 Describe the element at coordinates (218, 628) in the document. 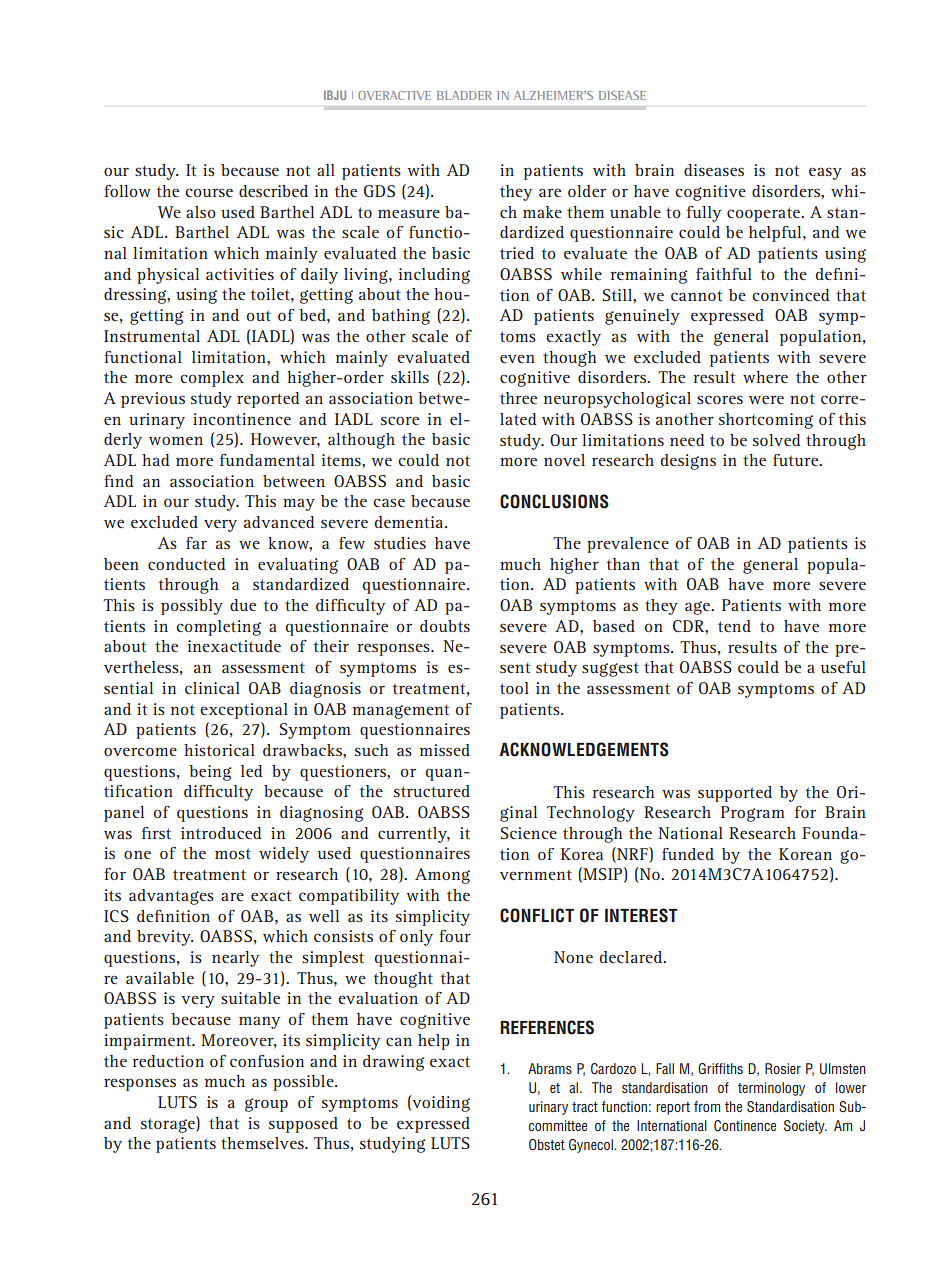

I see `completing` at that location.
